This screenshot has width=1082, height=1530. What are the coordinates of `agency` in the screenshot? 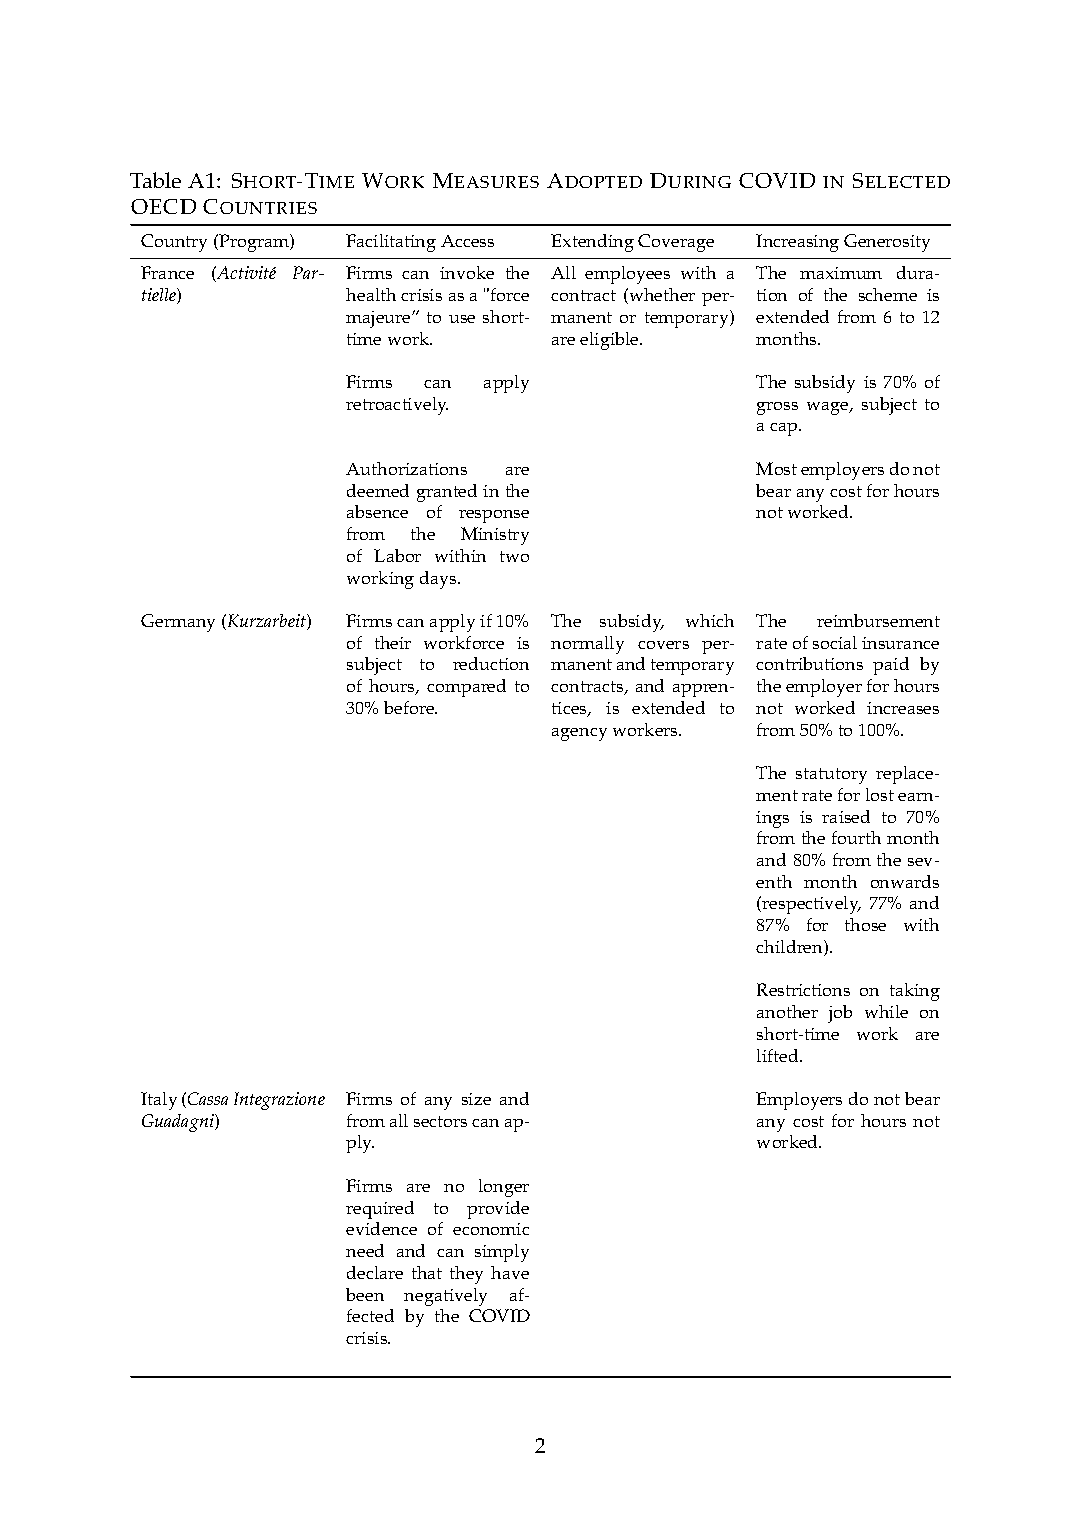 It's located at (579, 734).
